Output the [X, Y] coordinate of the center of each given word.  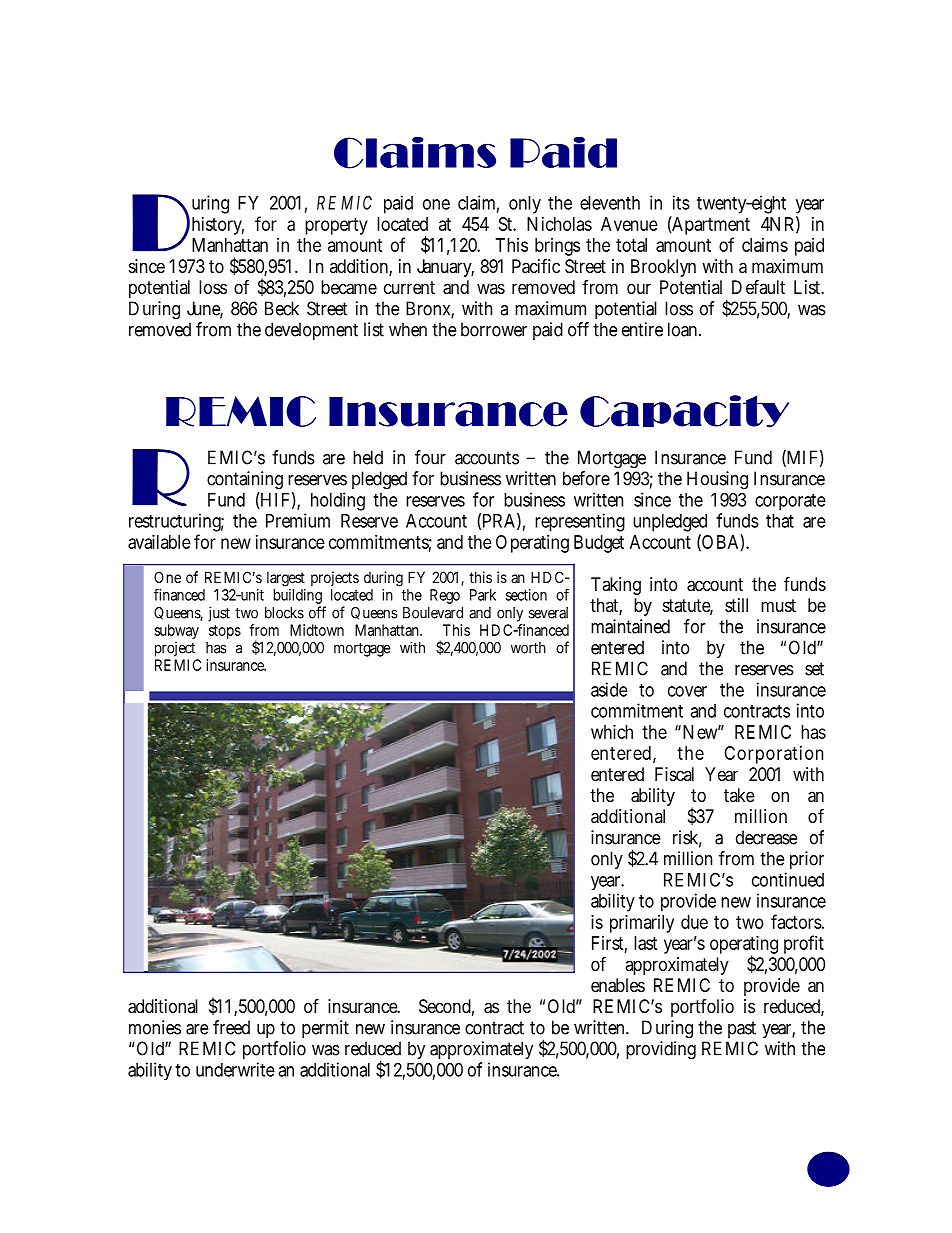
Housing [717, 482]
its [681, 202]
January [445, 268]
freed [231, 1027]
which [612, 732]
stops [225, 632]
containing [245, 482]
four [430, 457]
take [739, 795]
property [336, 226]
